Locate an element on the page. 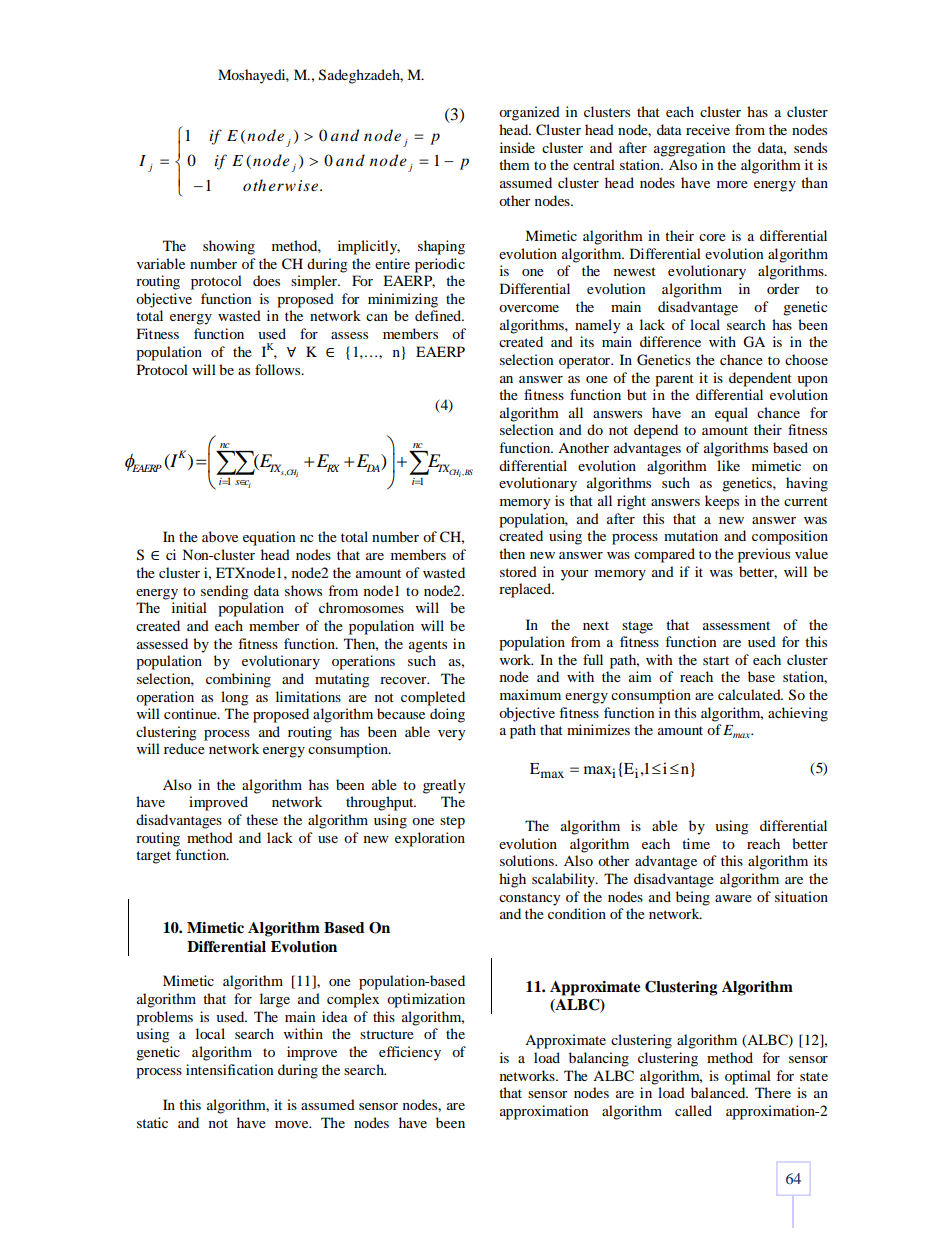  showing is located at coordinates (229, 247).
